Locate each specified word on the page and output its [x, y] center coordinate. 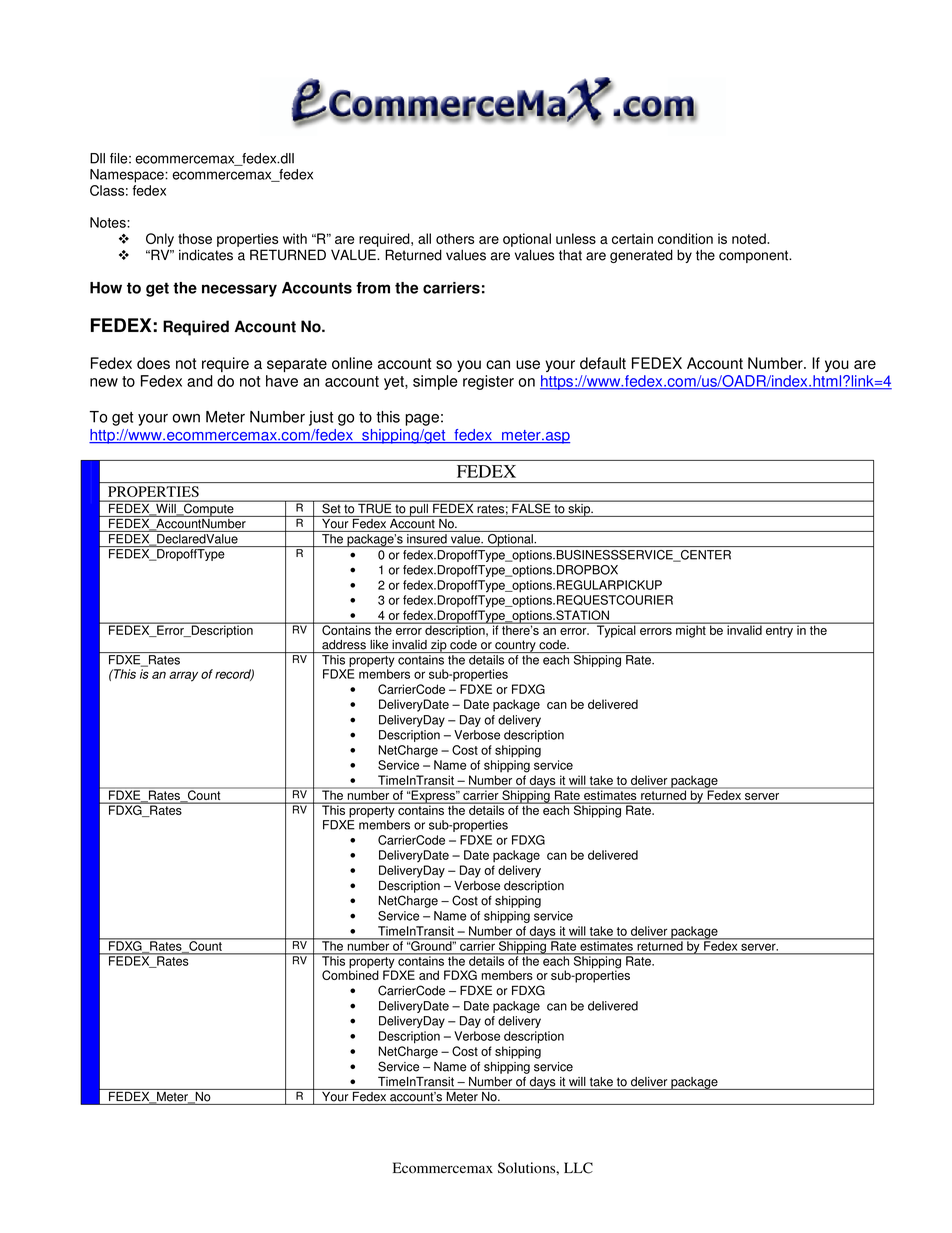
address [344, 645]
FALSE [531, 507]
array [183, 676]
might [691, 630]
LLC [578, 1168]
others [455, 238]
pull [419, 509]
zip [439, 646]
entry [779, 632]
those [195, 238]
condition [685, 238]
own [186, 418]
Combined [350, 974]
